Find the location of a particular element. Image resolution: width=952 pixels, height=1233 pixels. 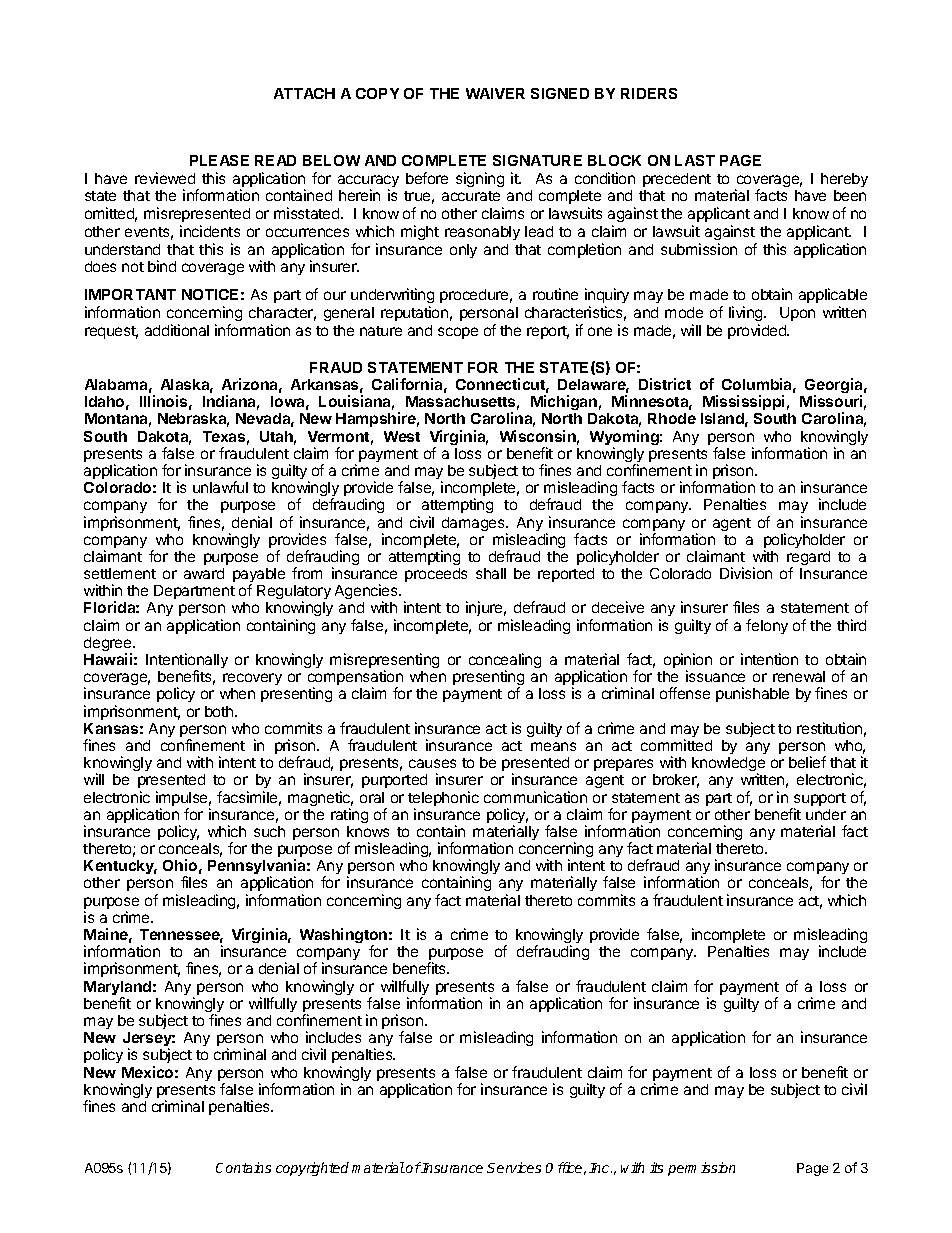

award is located at coordinates (204, 573).
